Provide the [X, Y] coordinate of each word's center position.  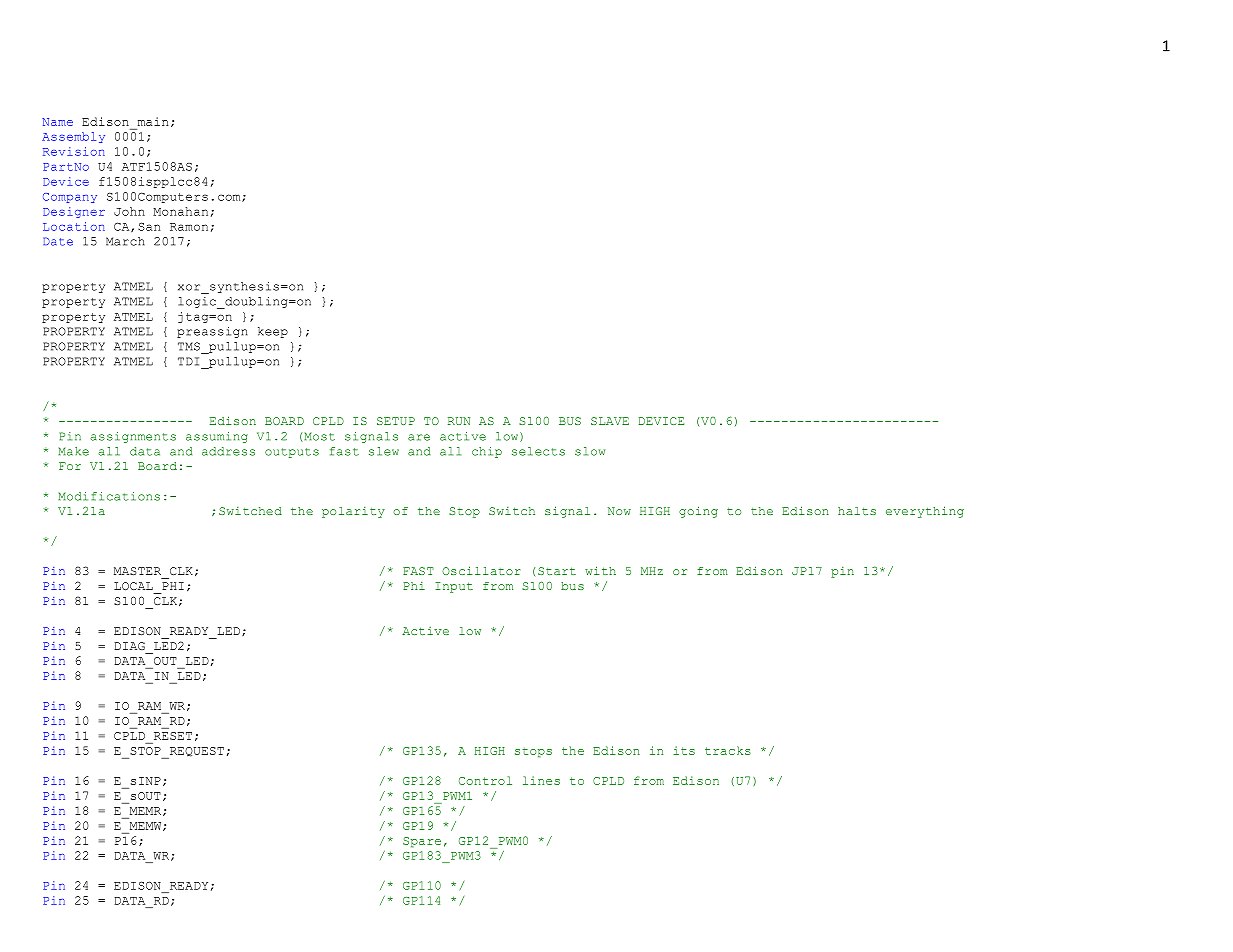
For [70, 466]
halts [857, 511]
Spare [422, 842]
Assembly [73, 137]
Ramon [189, 227]
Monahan [180, 211]
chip [487, 452]
